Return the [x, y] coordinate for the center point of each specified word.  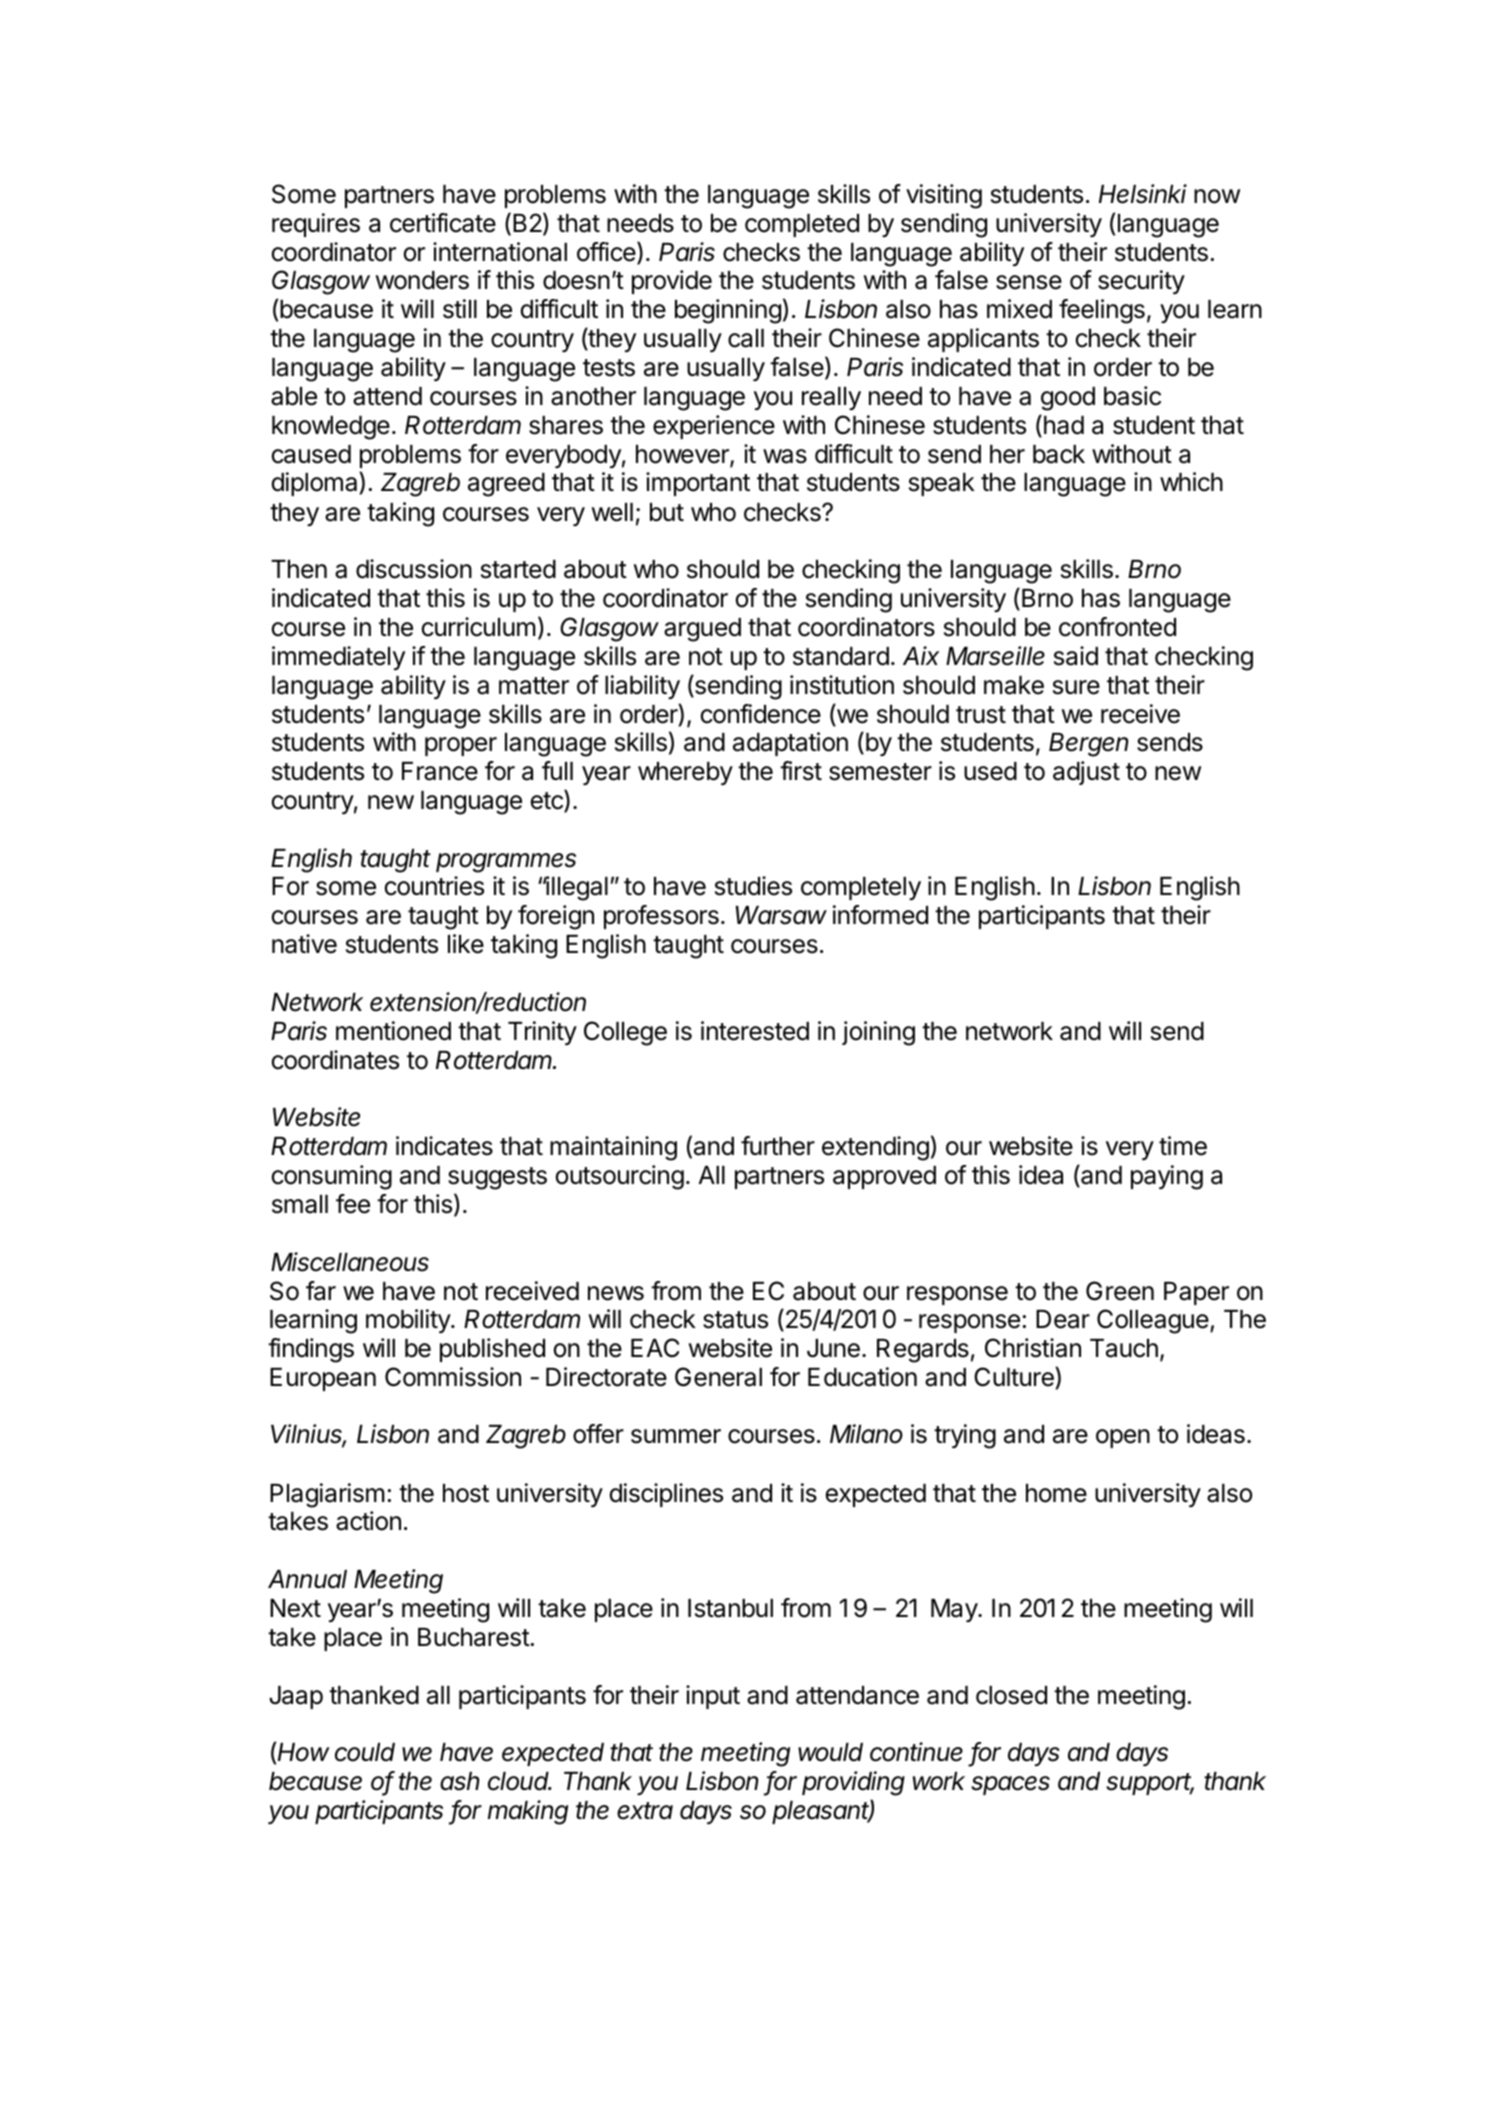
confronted [1117, 627]
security [1141, 282]
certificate [443, 223]
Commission [453, 1377]
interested [755, 1031]
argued [702, 630]
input [713, 1697]
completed [802, 225]
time [1183, 1146]
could [365, 1752]
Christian [1033, 1348]
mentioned [393, 1031]
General [718, 1377]
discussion [414, 569]
